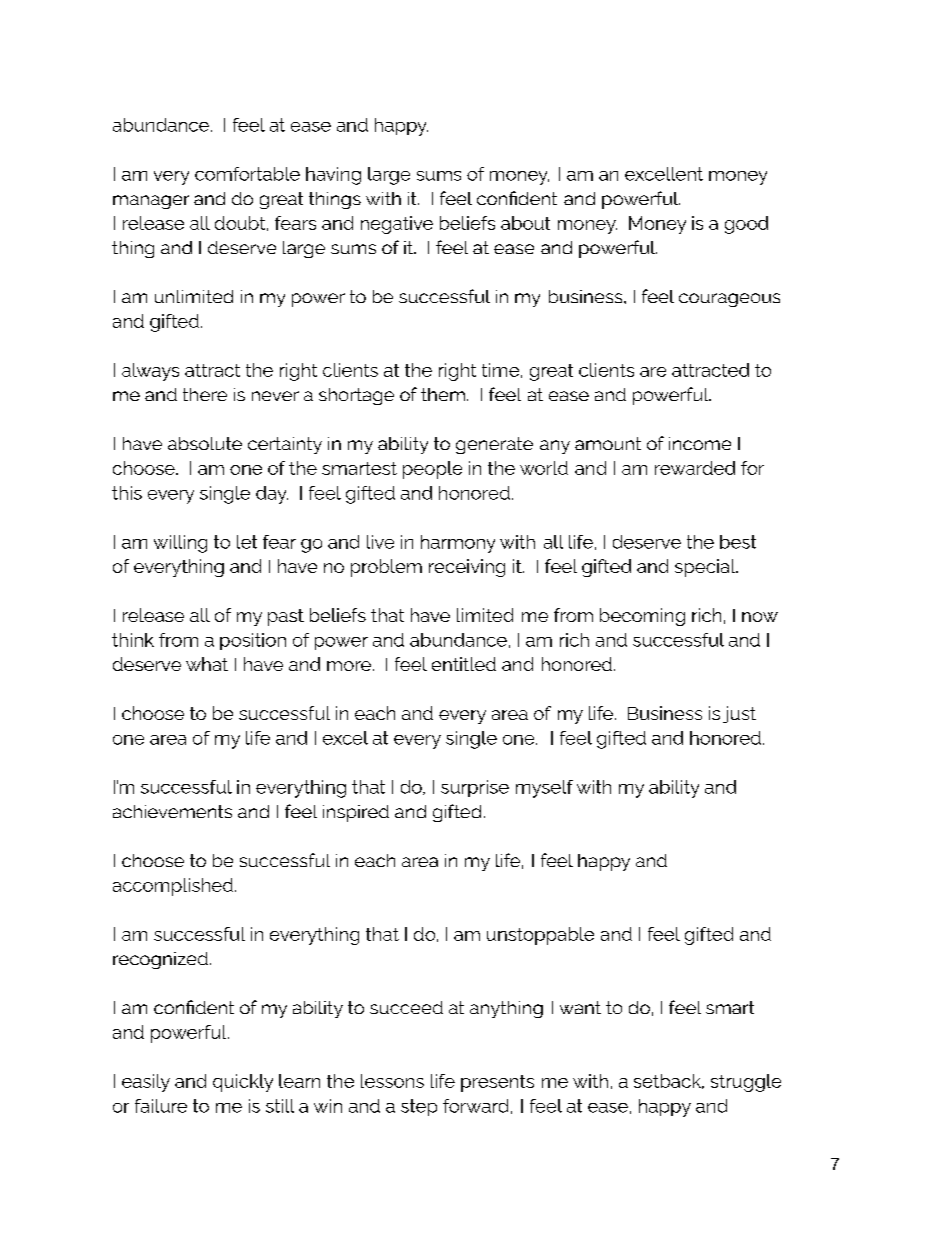 The width and height of the image is (952, 1233). What do you see at coordinates (475, 788) in the image?
I see `surprise` at bounding box center [475, 788].
